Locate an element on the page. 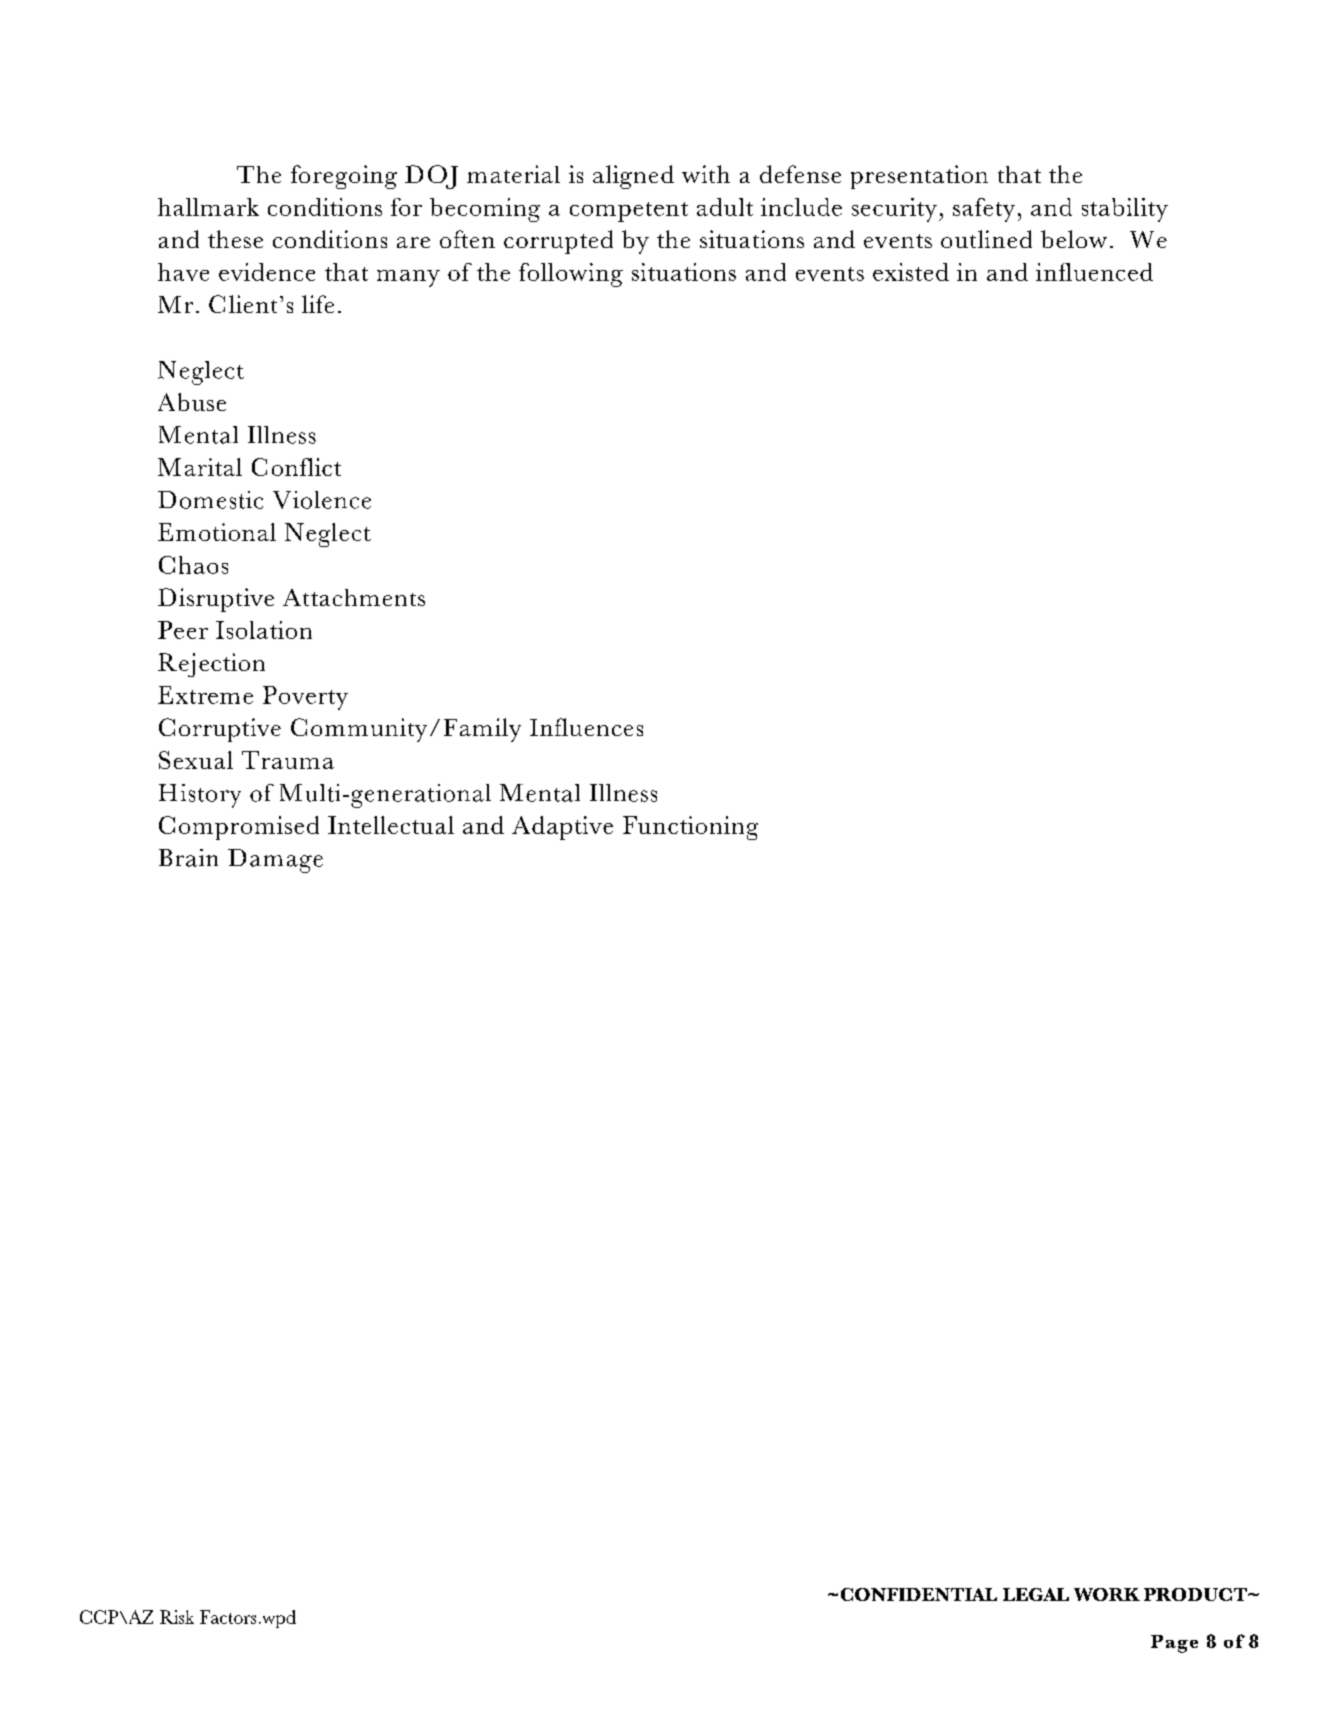 The height and width of the image is (1732, 1339). Influences is located at coordinates (586, 727).
